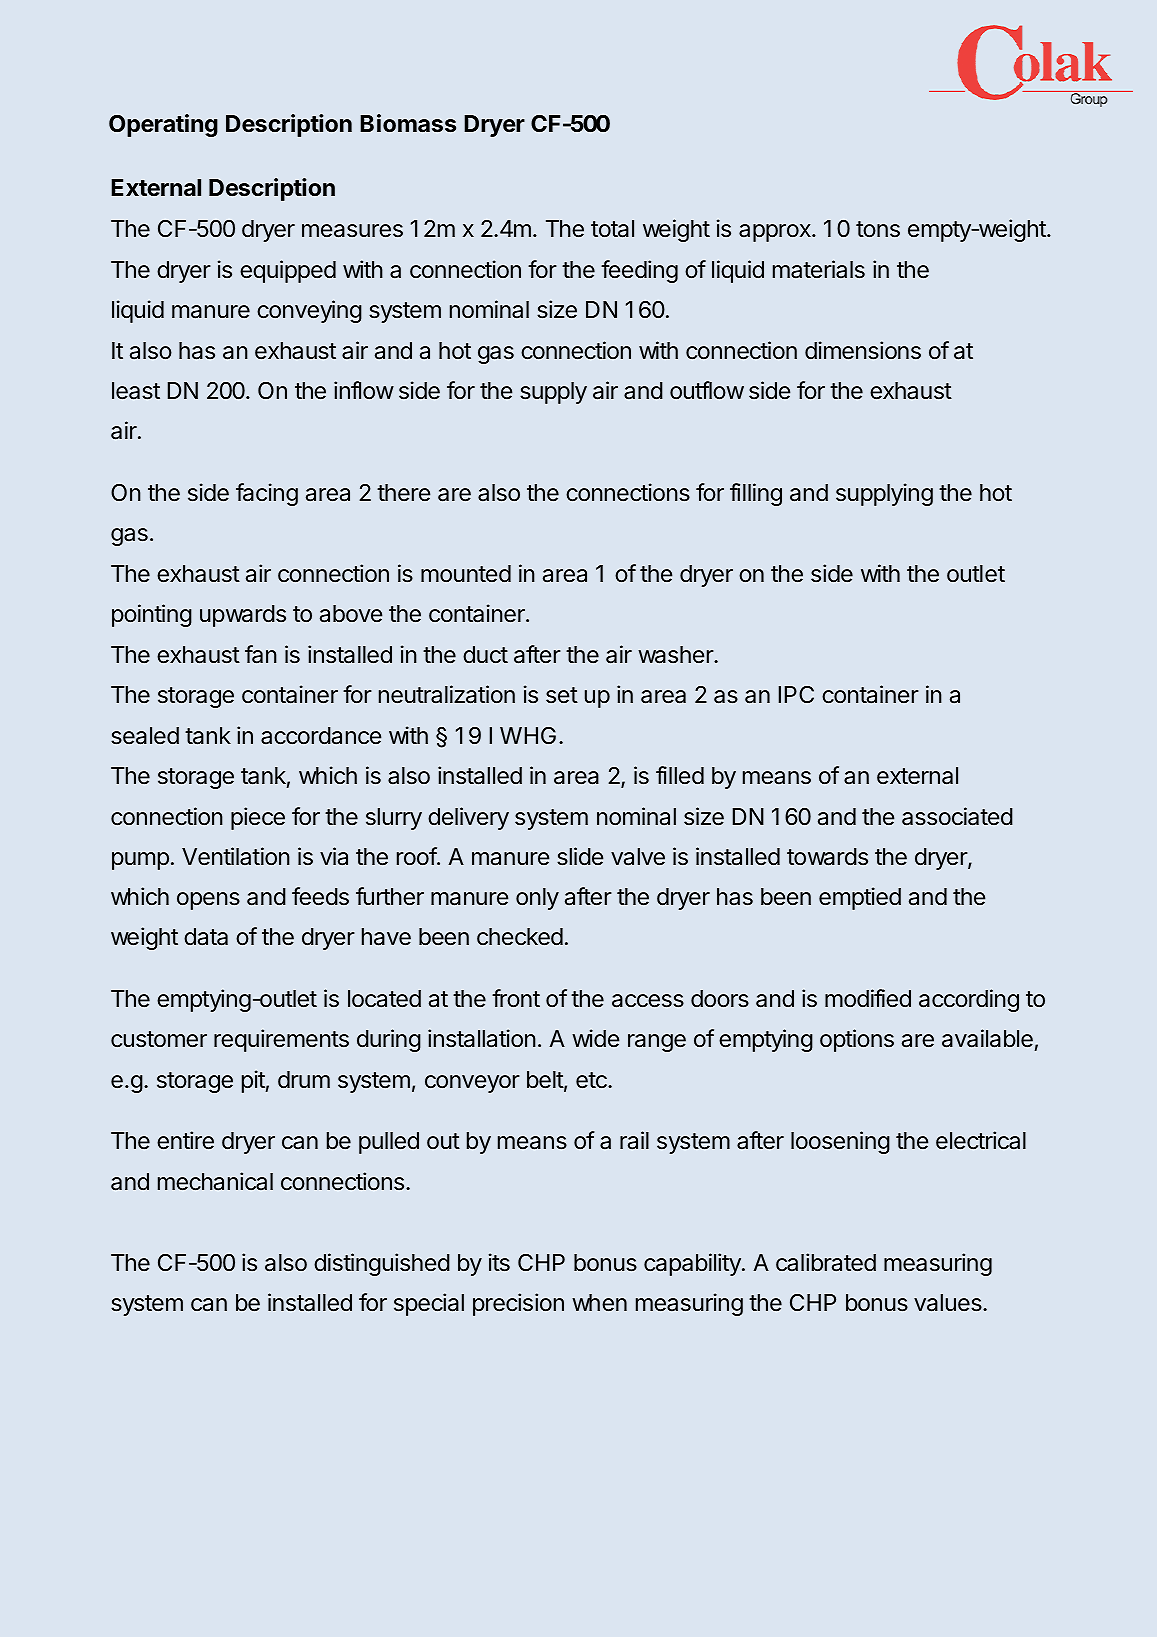  I want to click on options, so click(857, 1040).
